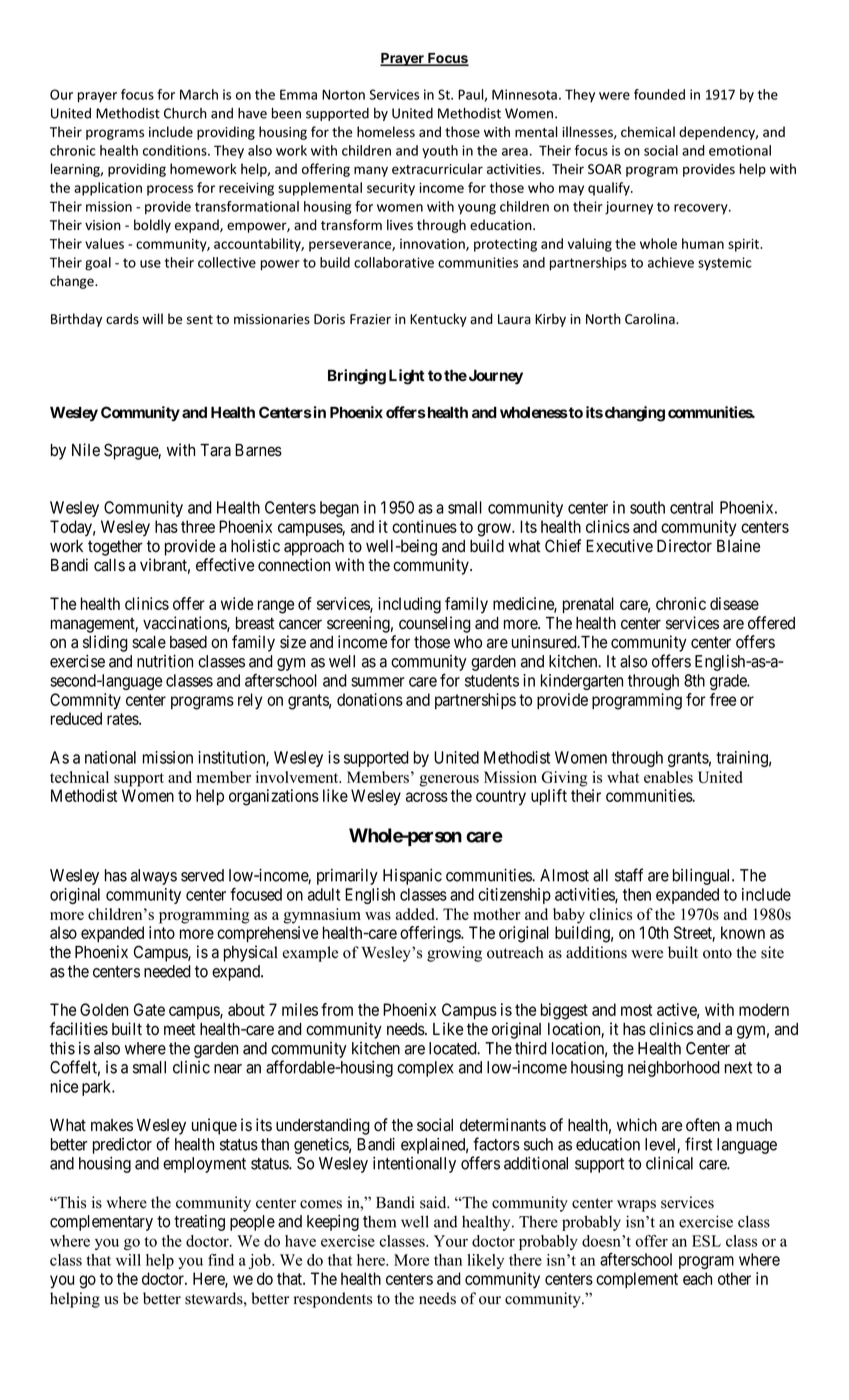 This image has height=1400, width=849. What do you see at coordinates (691, 507) in the image?
I see `central` at bounding box center [691, 507].
